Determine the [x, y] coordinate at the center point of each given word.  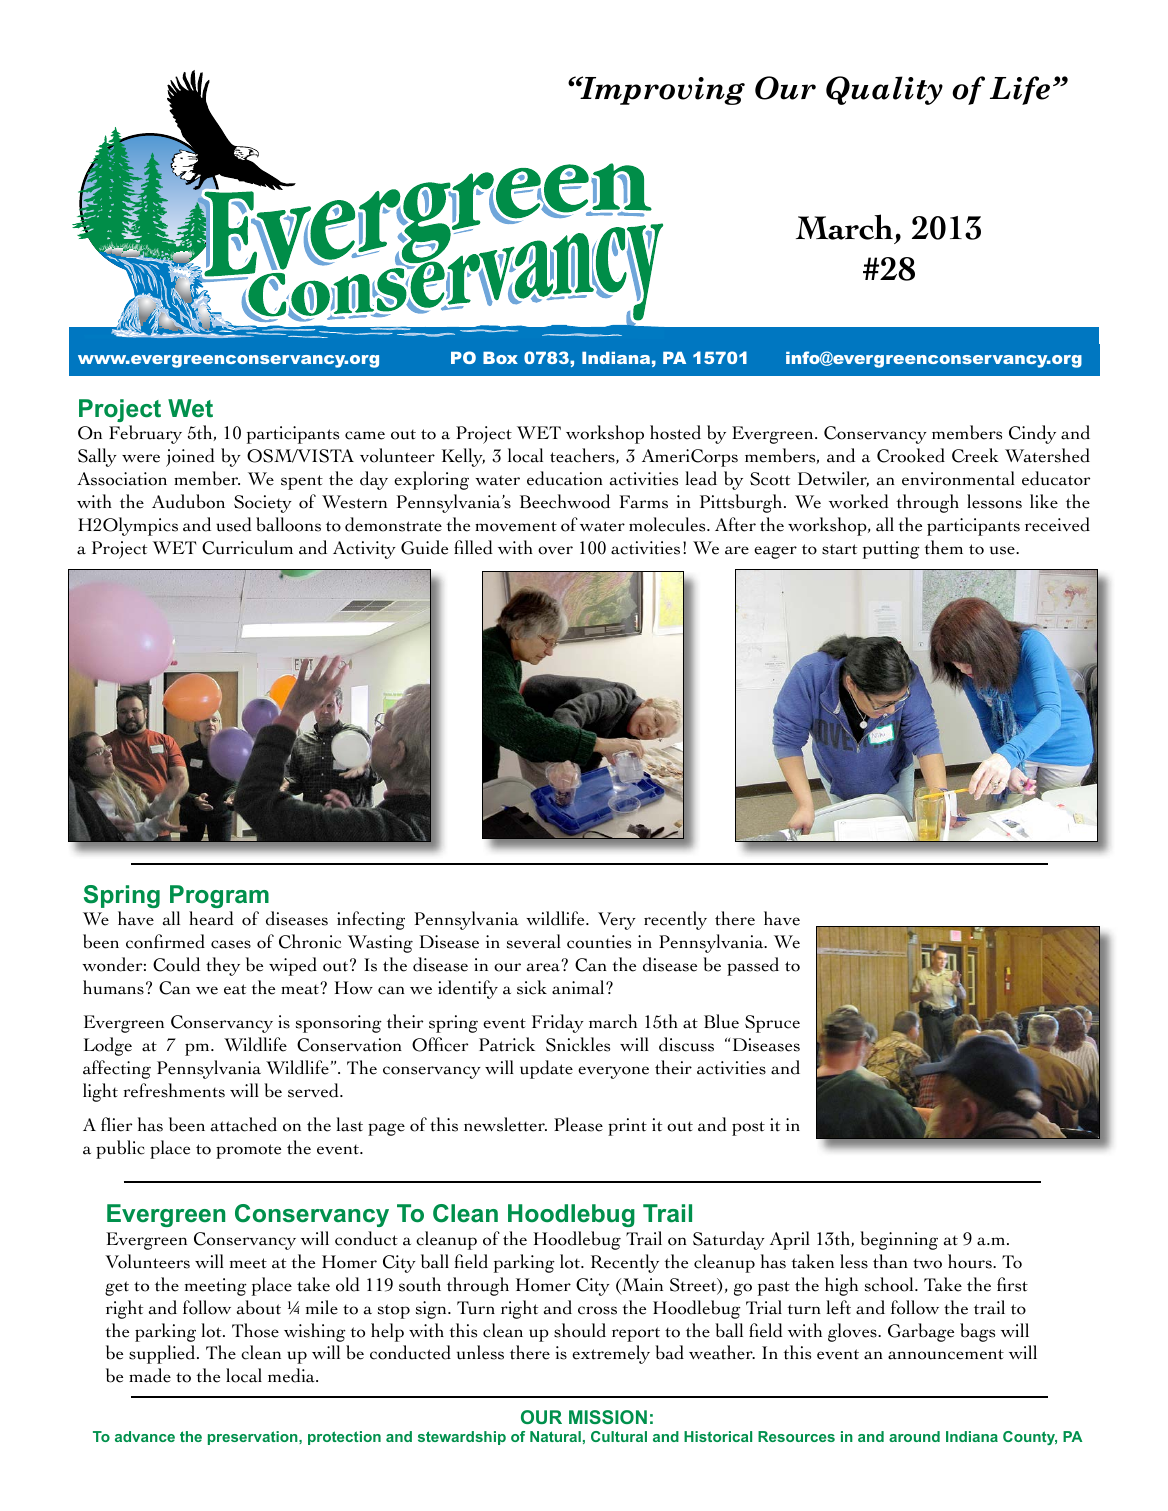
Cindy [1032, 434]
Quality [884, 90]
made [150, 1375]
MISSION [608, 1417]
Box [500, 358]
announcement [946, 1354]
